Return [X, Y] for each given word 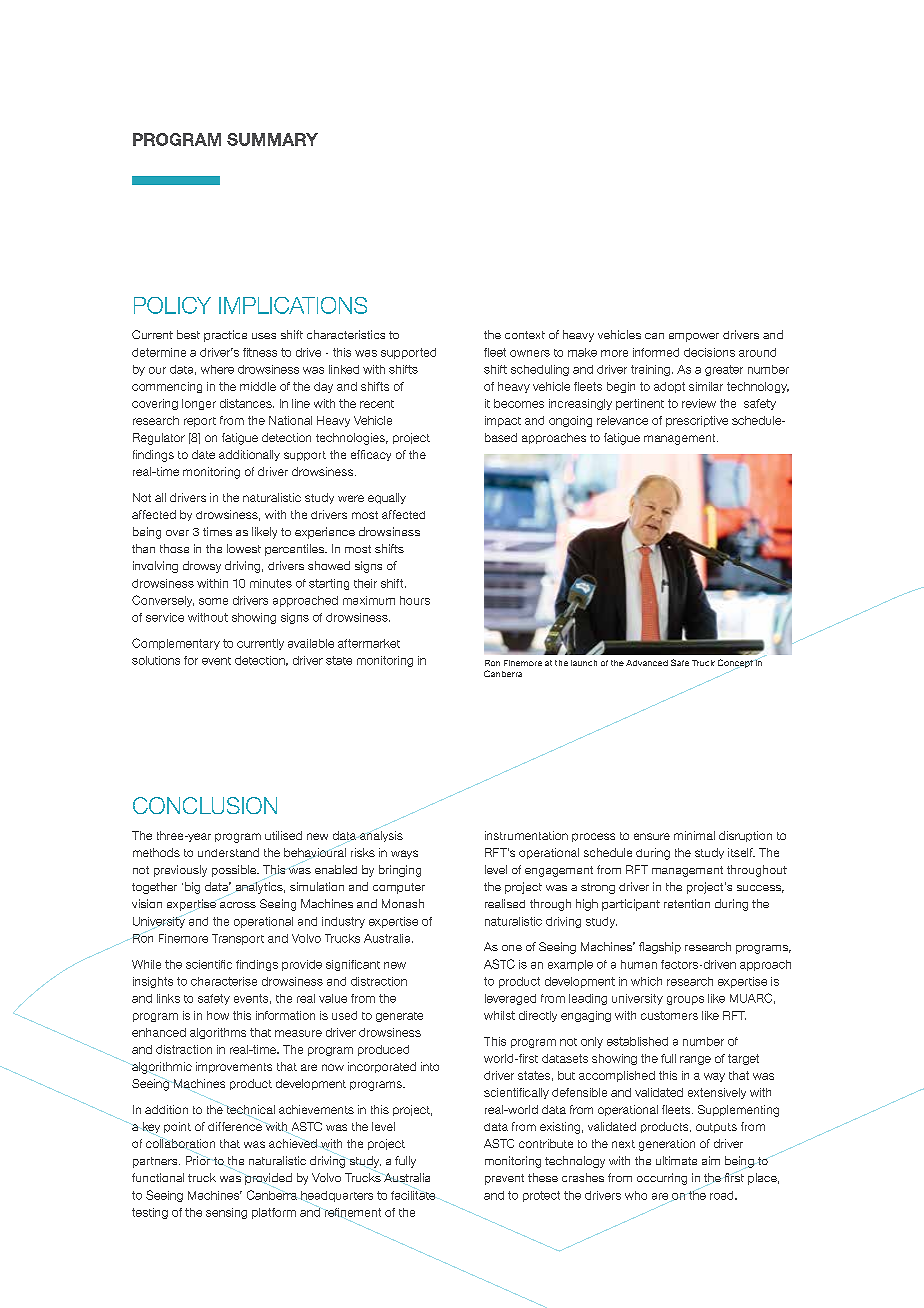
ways [404, 854]
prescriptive [697, 421]
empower [694, 337]
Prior [198, 1160]
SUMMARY [272, 139]
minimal [694, 835]
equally [387, 498]
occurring [662, 1179]
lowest [244, 548]
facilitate [413, 1195]
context [525, 335]
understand [228, 852]
